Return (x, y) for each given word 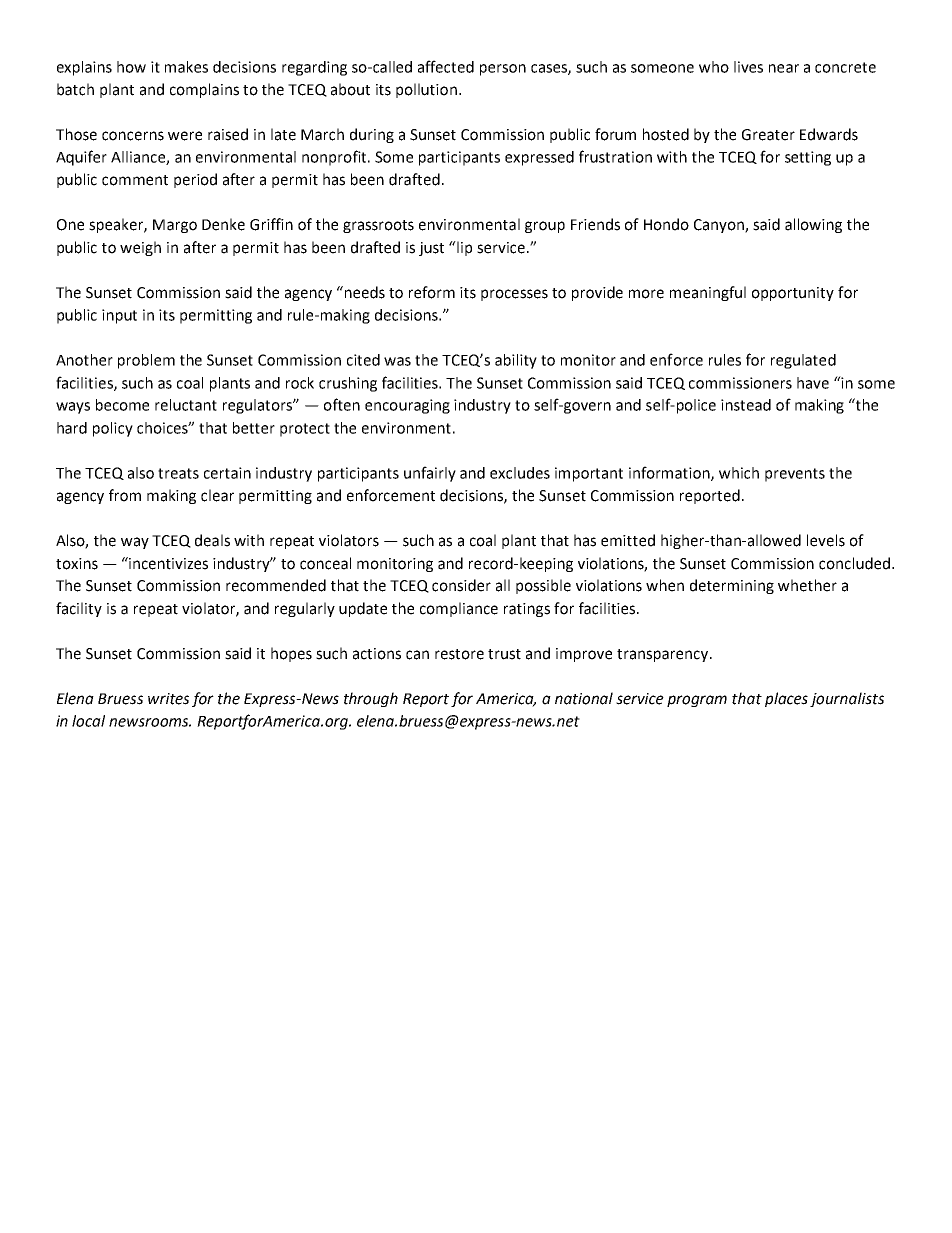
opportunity (793, 294)
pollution (426, 90)
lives (748, 67)
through (371, 699)
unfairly (430, 474)
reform (432, 292)
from (125, 495)
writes (168, 699)
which (739, 473)
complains (204, 90)
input (119, 316)
